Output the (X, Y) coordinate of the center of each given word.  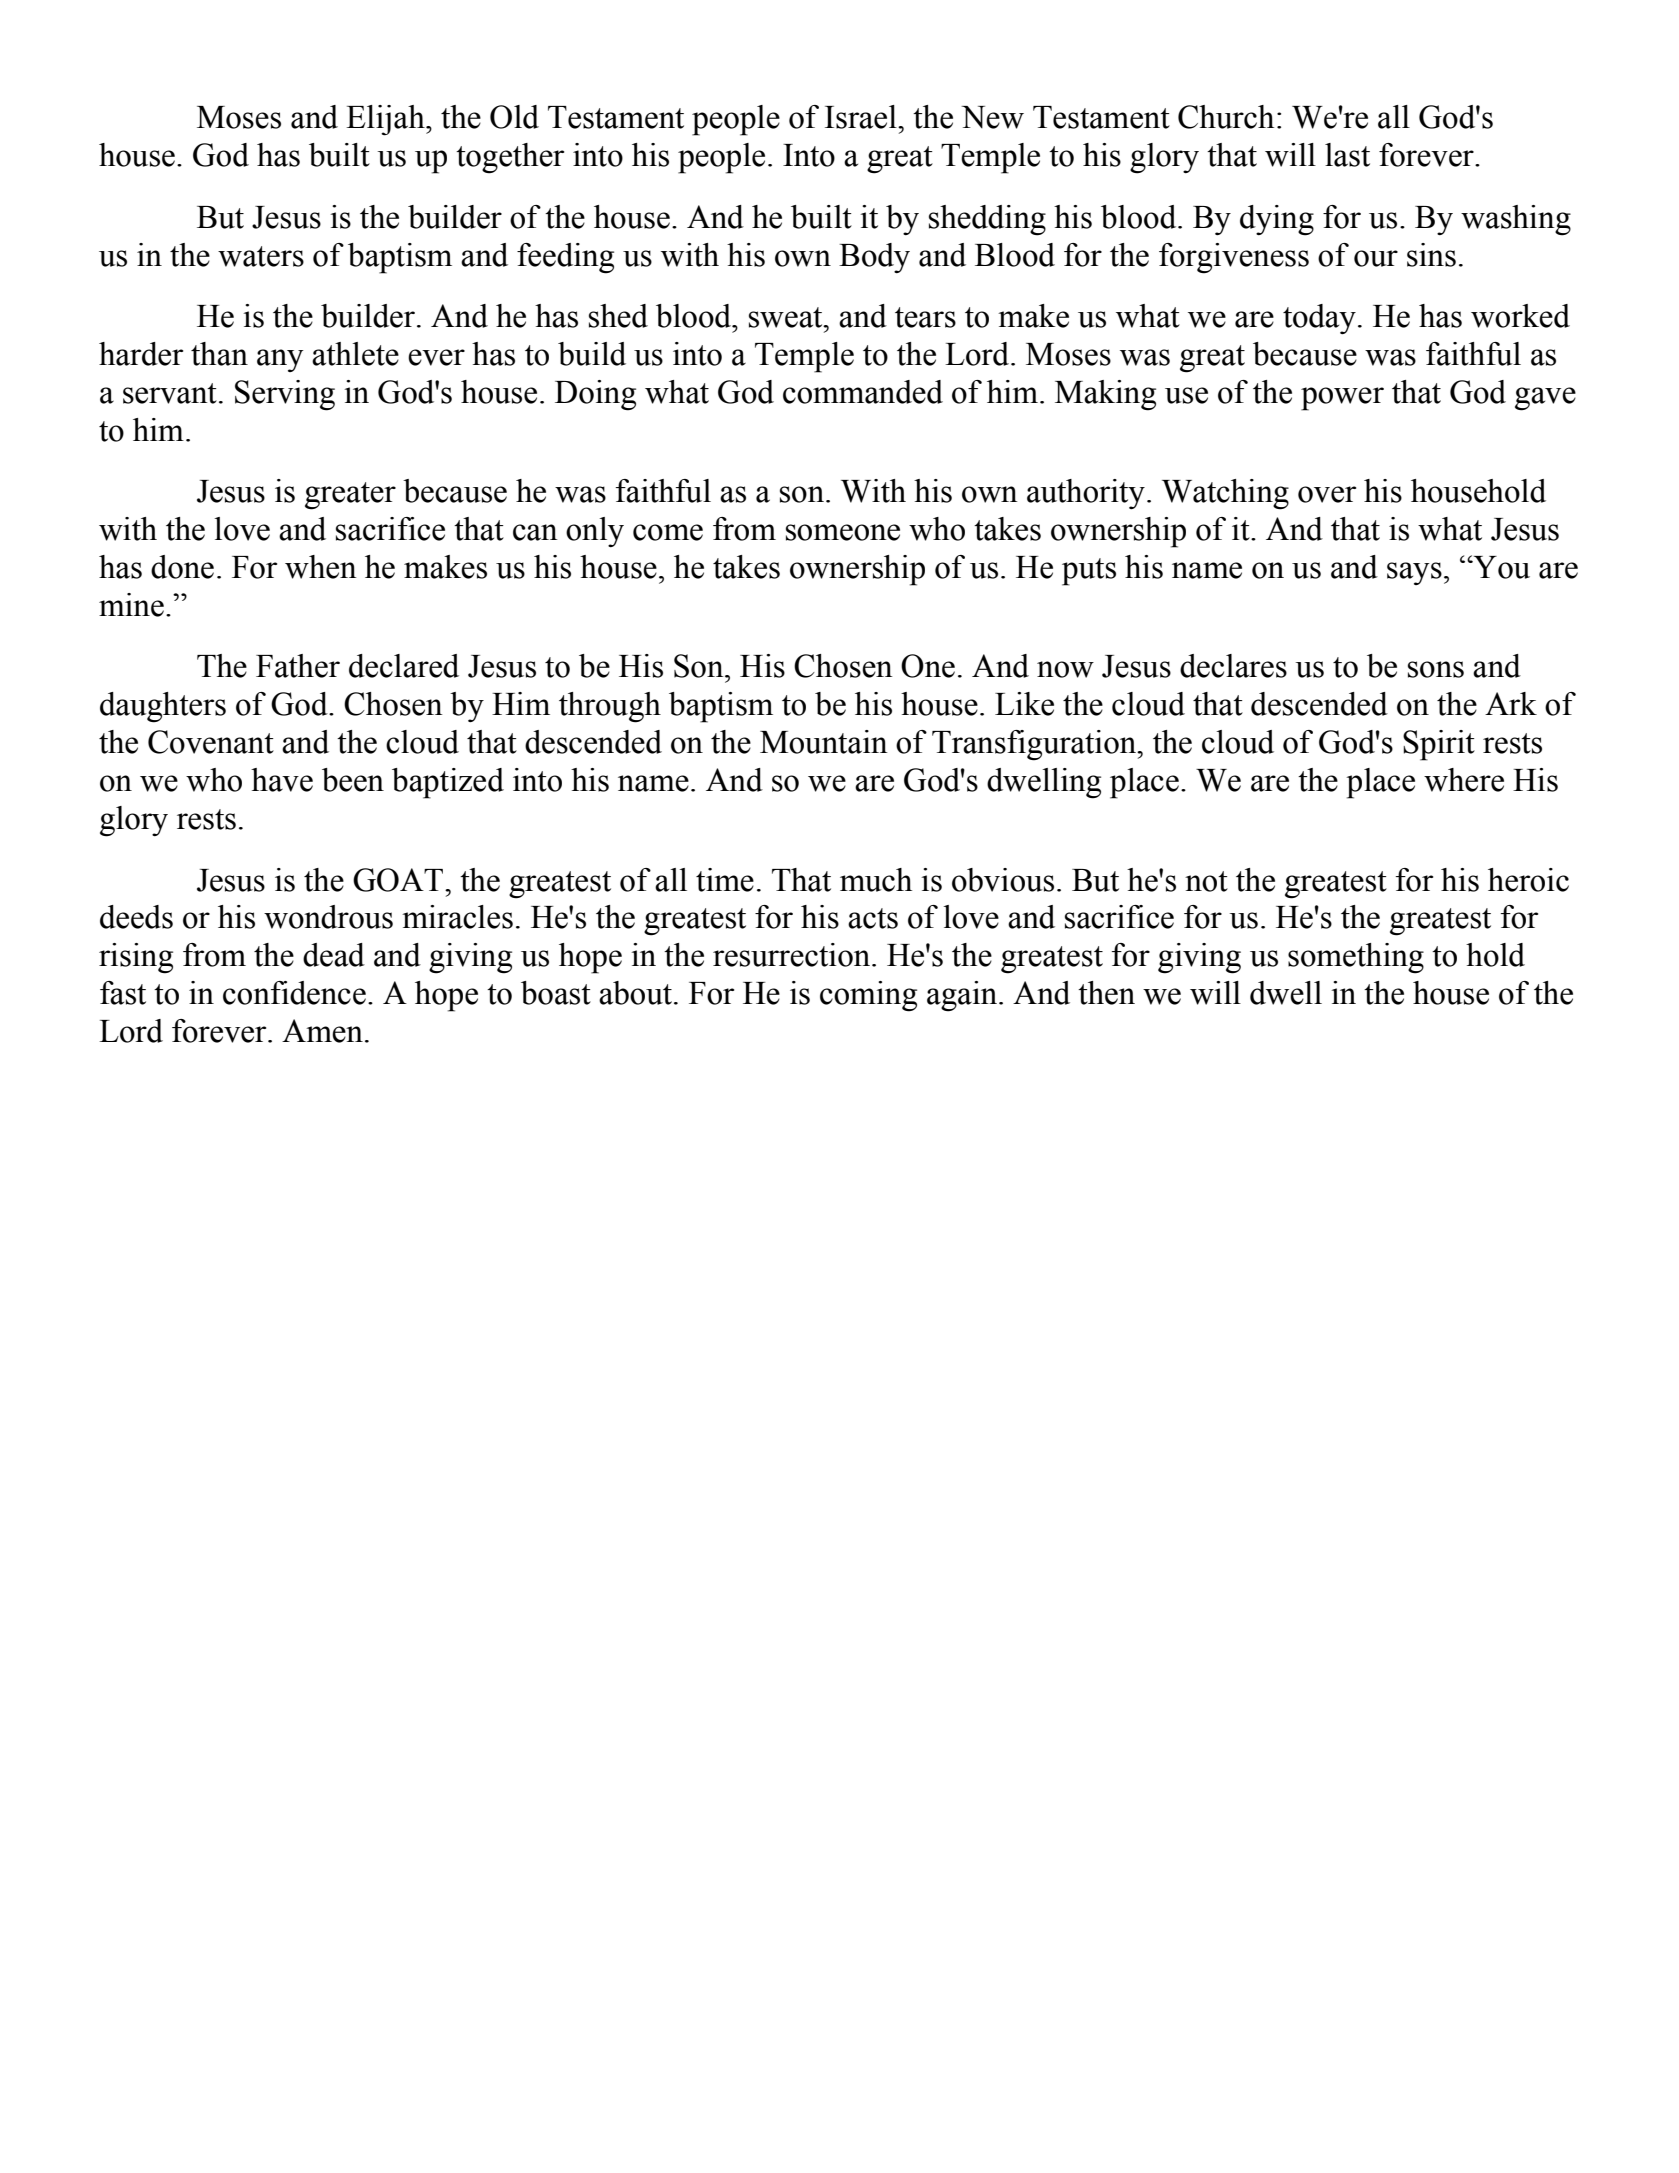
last (1347, 155)
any (280, 360)
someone (843, 532)
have (282, 780)
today (1319, 319)
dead (334, 955)
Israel (862, 117)
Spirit (1439, 745)
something (1356, 958)
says (1414, 573)
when (321, 567)
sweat (787, 317)
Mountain (824, 742)
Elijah (386, 120)
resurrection (793, 955)
